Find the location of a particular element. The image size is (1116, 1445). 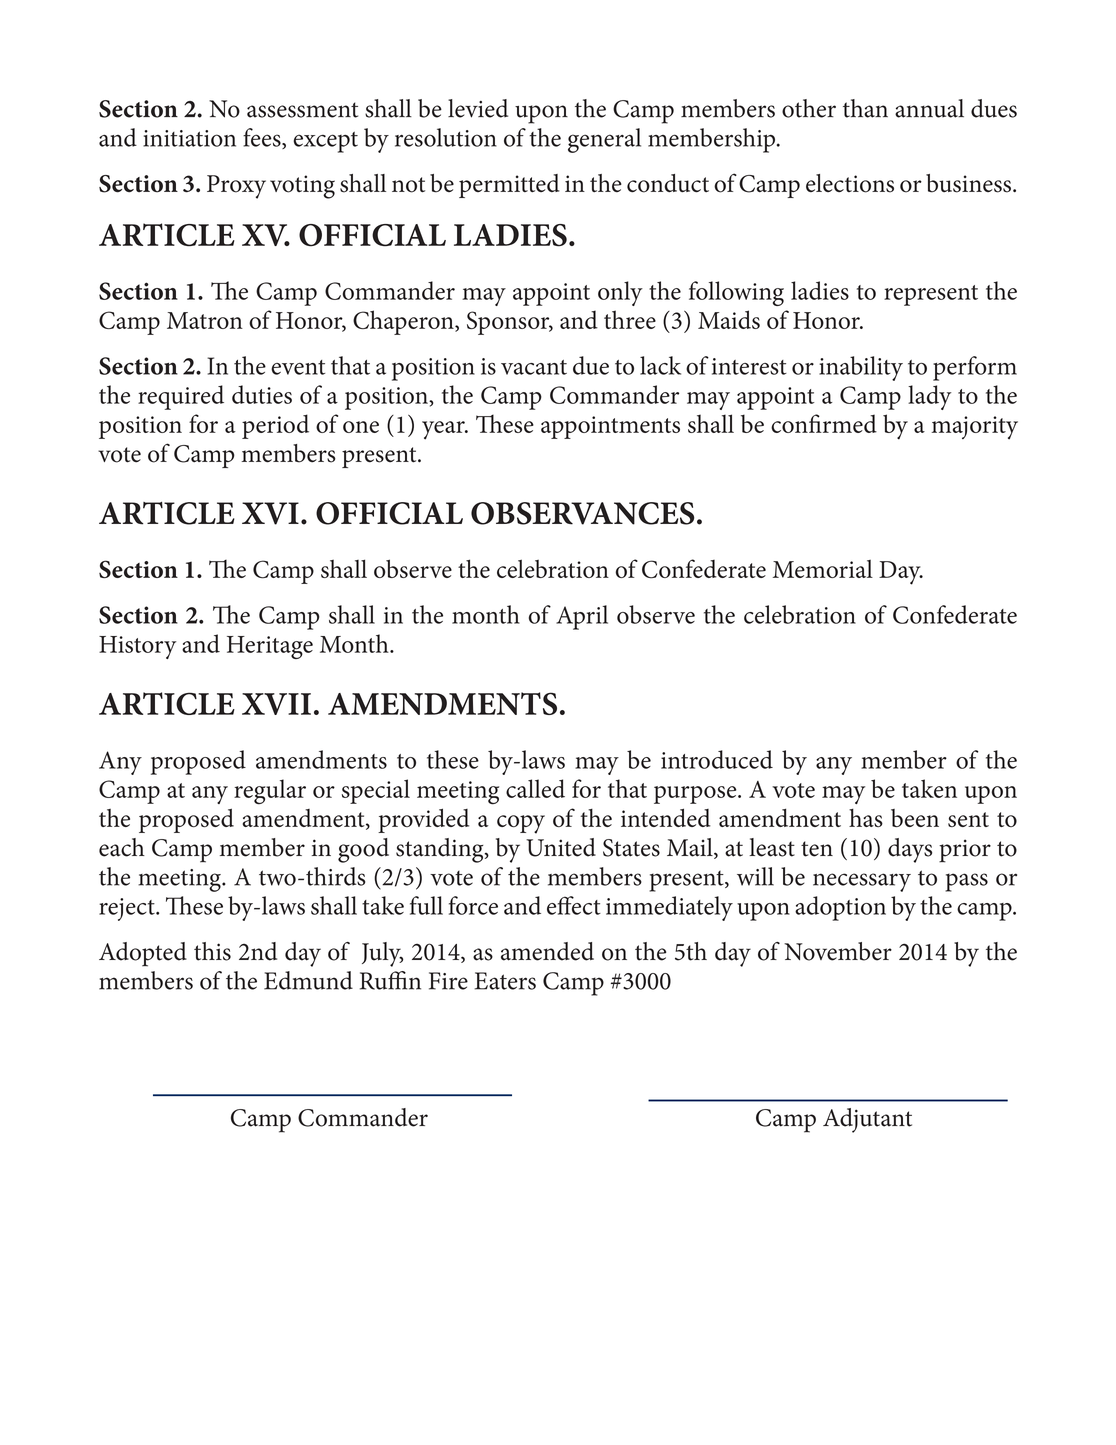

lady is located at coordinates (929, 397).
